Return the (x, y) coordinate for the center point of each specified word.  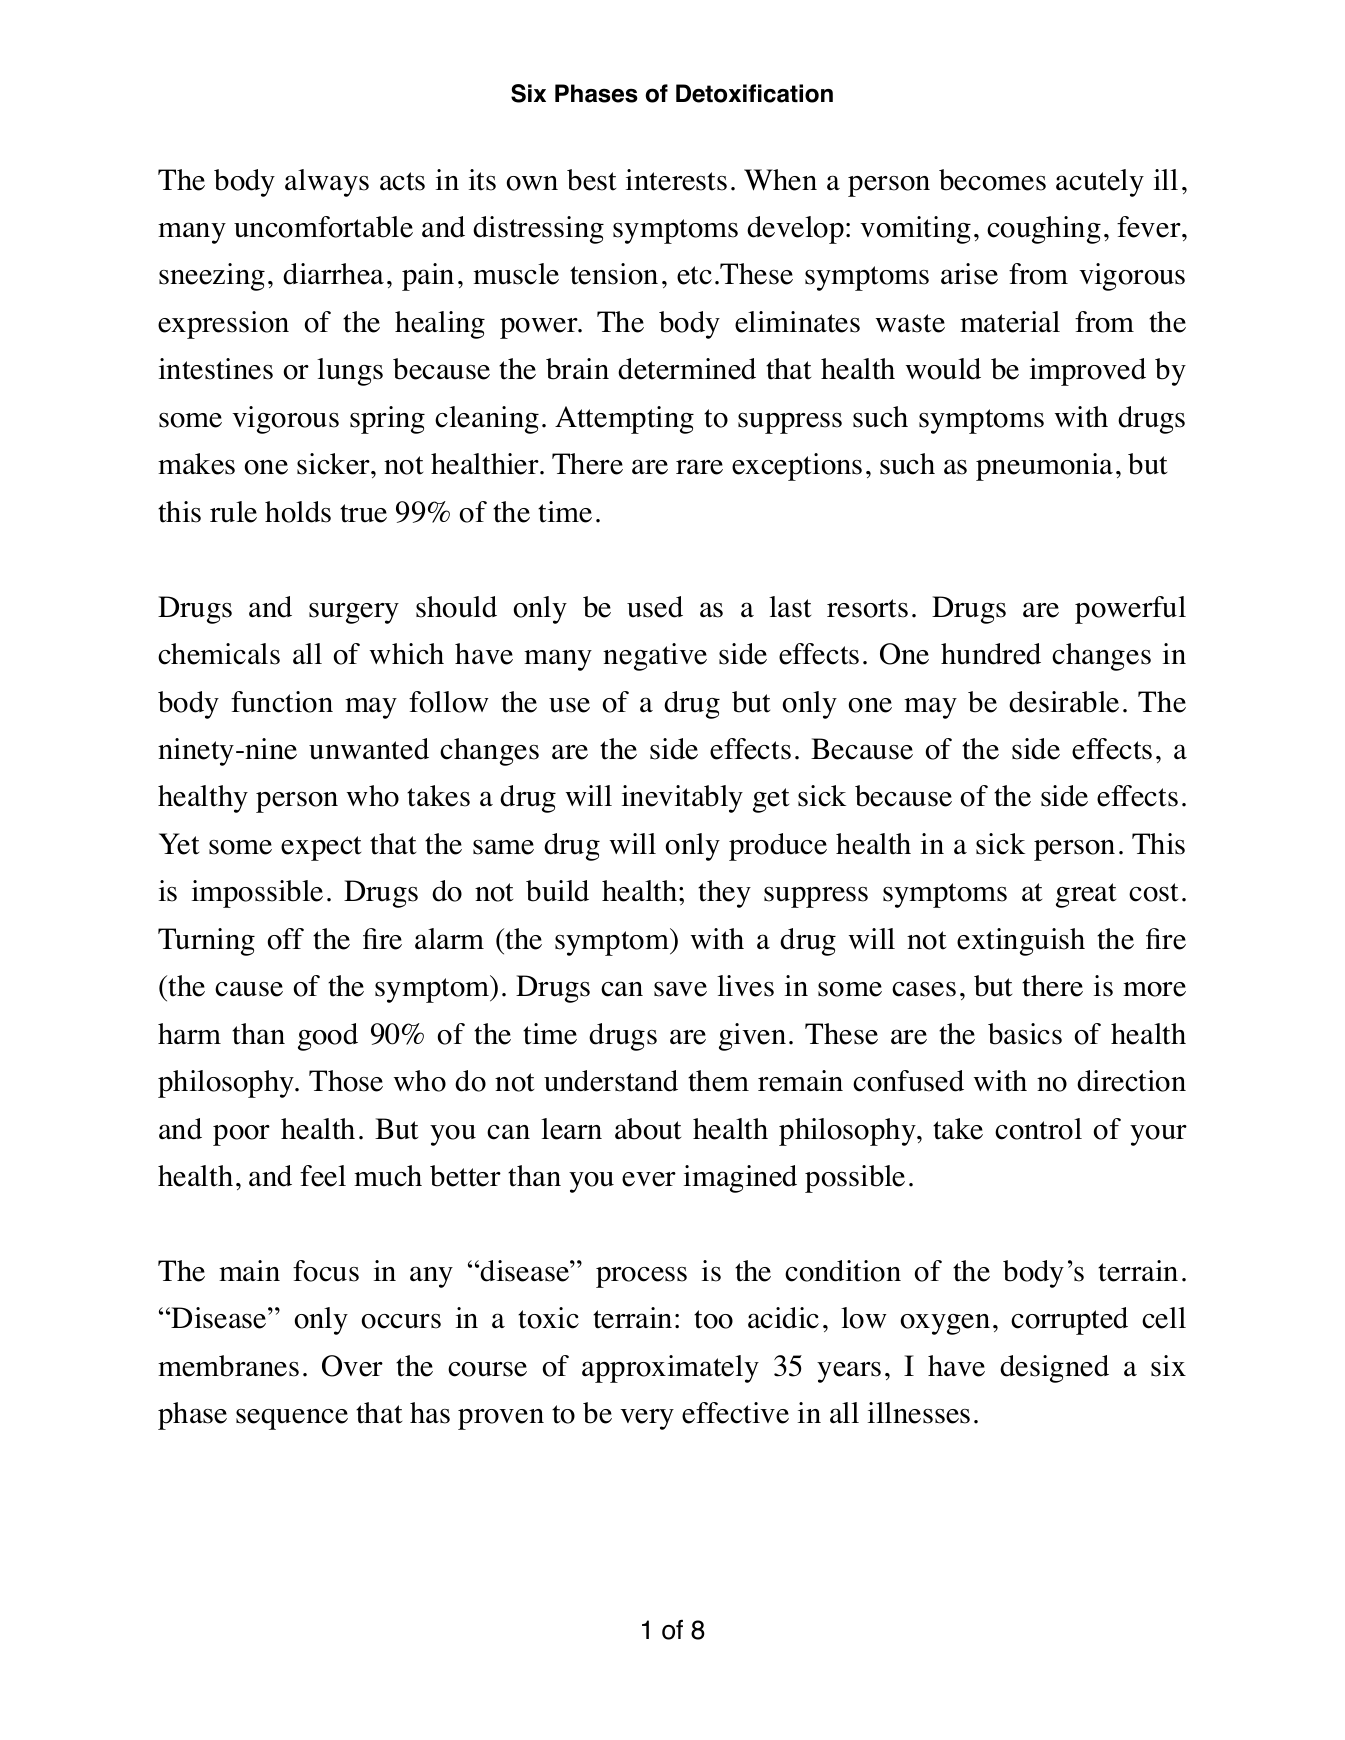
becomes (992, 180)
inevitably (682, 799)
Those (346, 1081)
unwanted (369, 749)
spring (387, 420)
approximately (670, 1369)
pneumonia (1044, 467)
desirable (1064, 702)
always (327, 183)
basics (1025, 1034)
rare (699, 467)
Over (352, 1366)
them (718, 1081)
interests (676, 180)
